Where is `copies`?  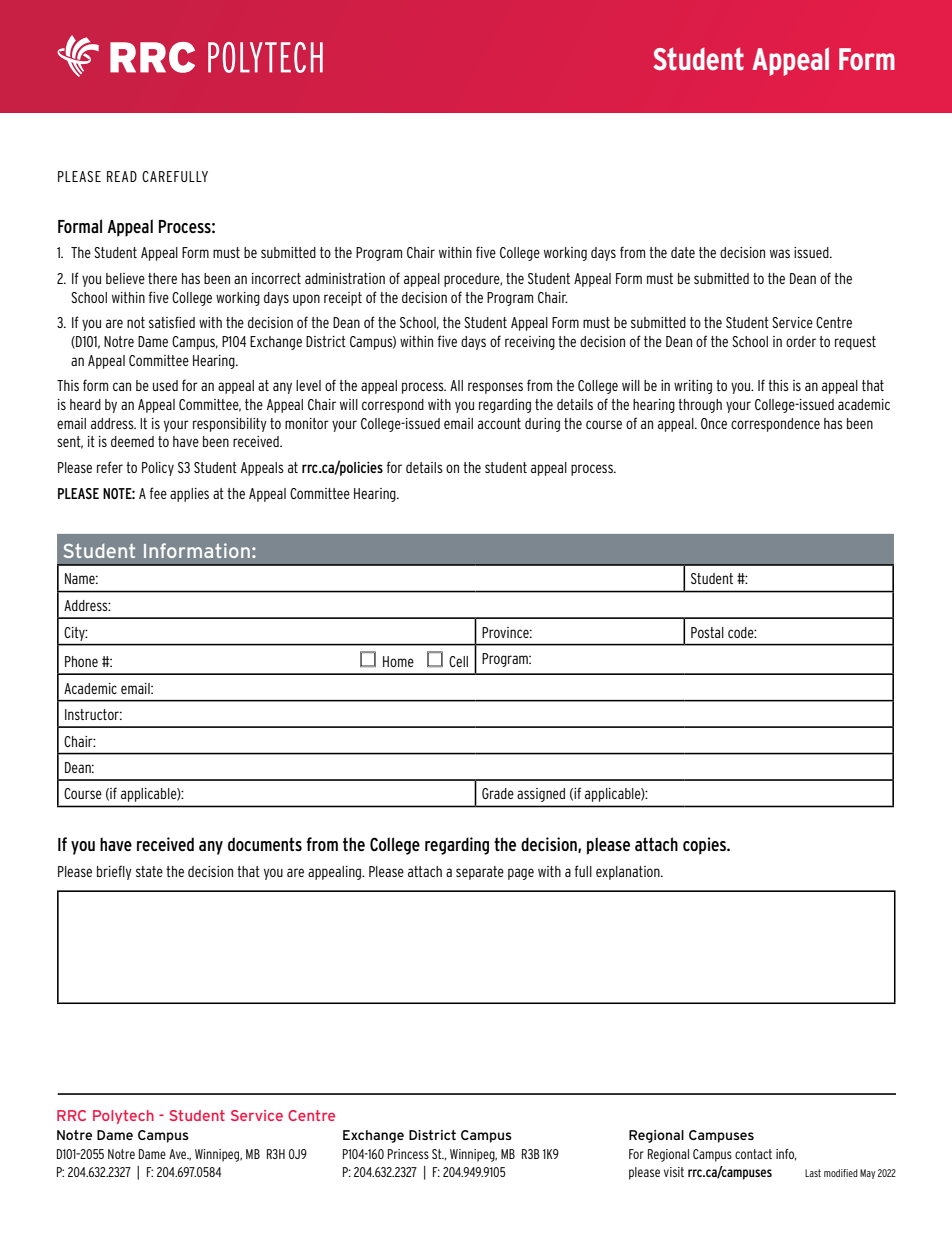
copies is located at coordinates (705, 846).
